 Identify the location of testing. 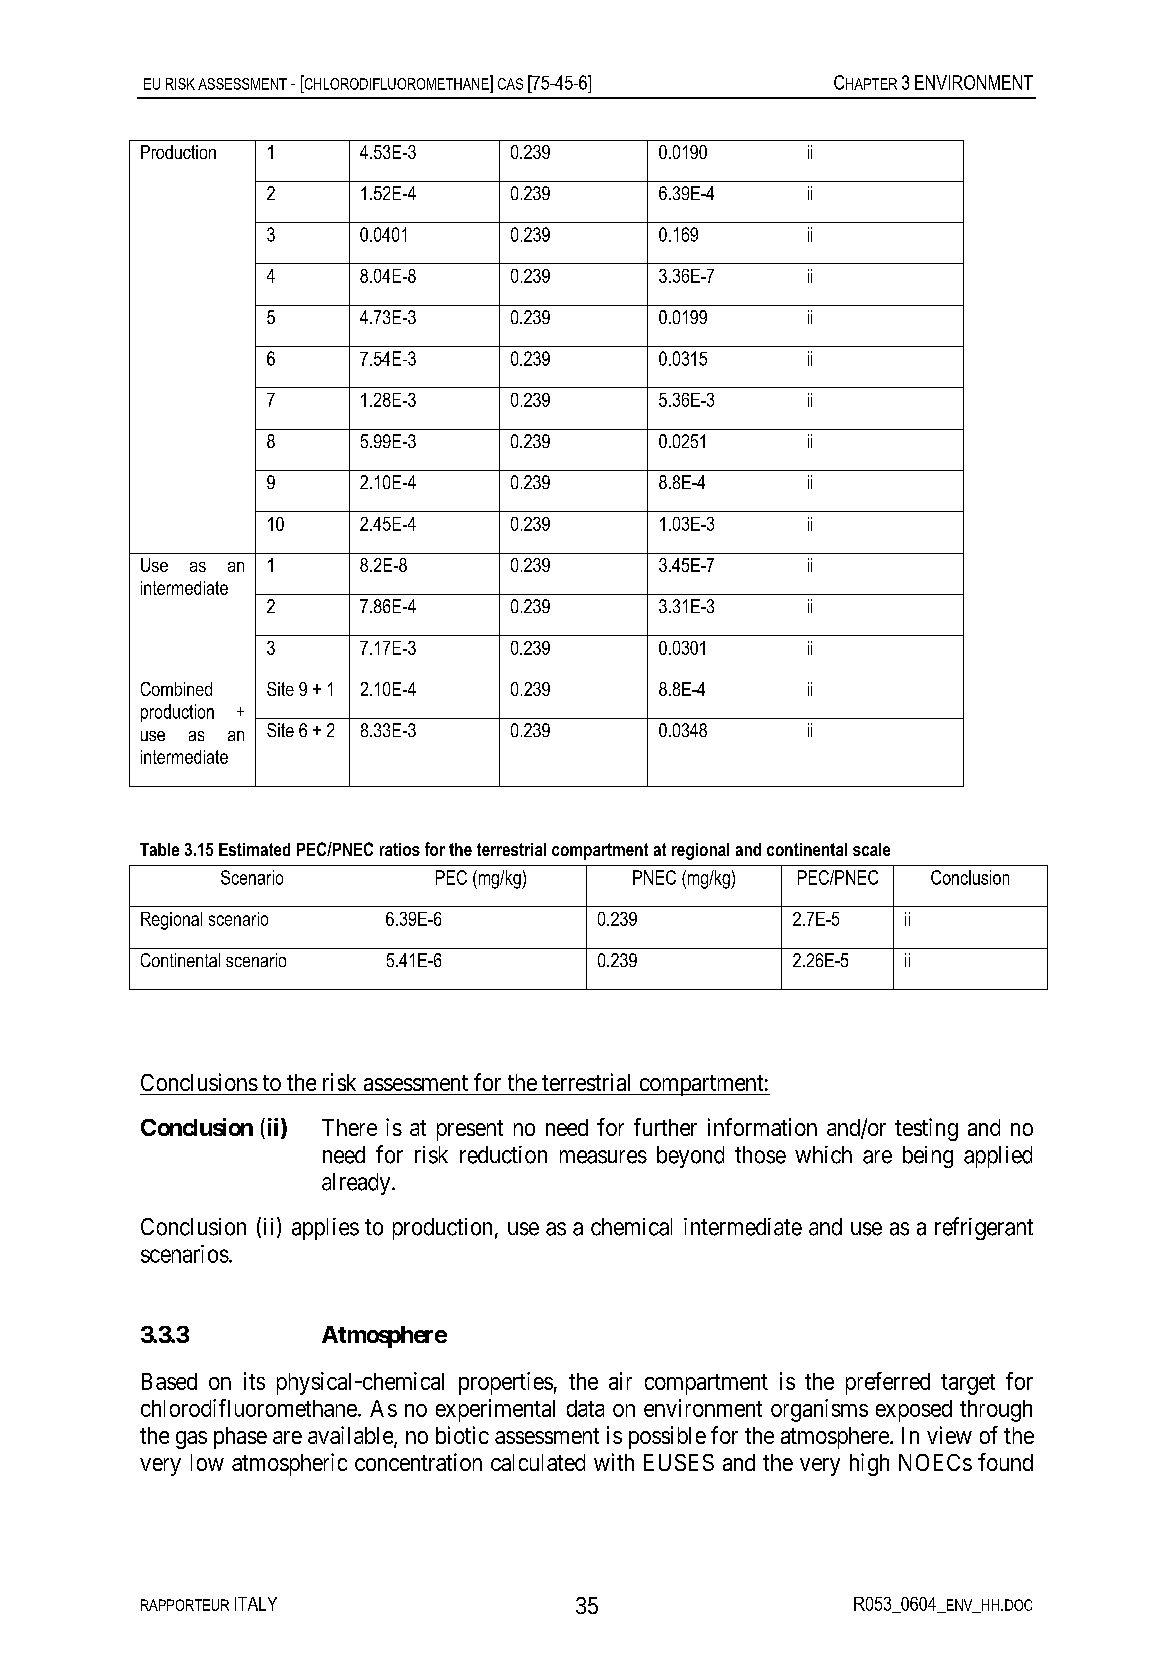
(926, 1129).
